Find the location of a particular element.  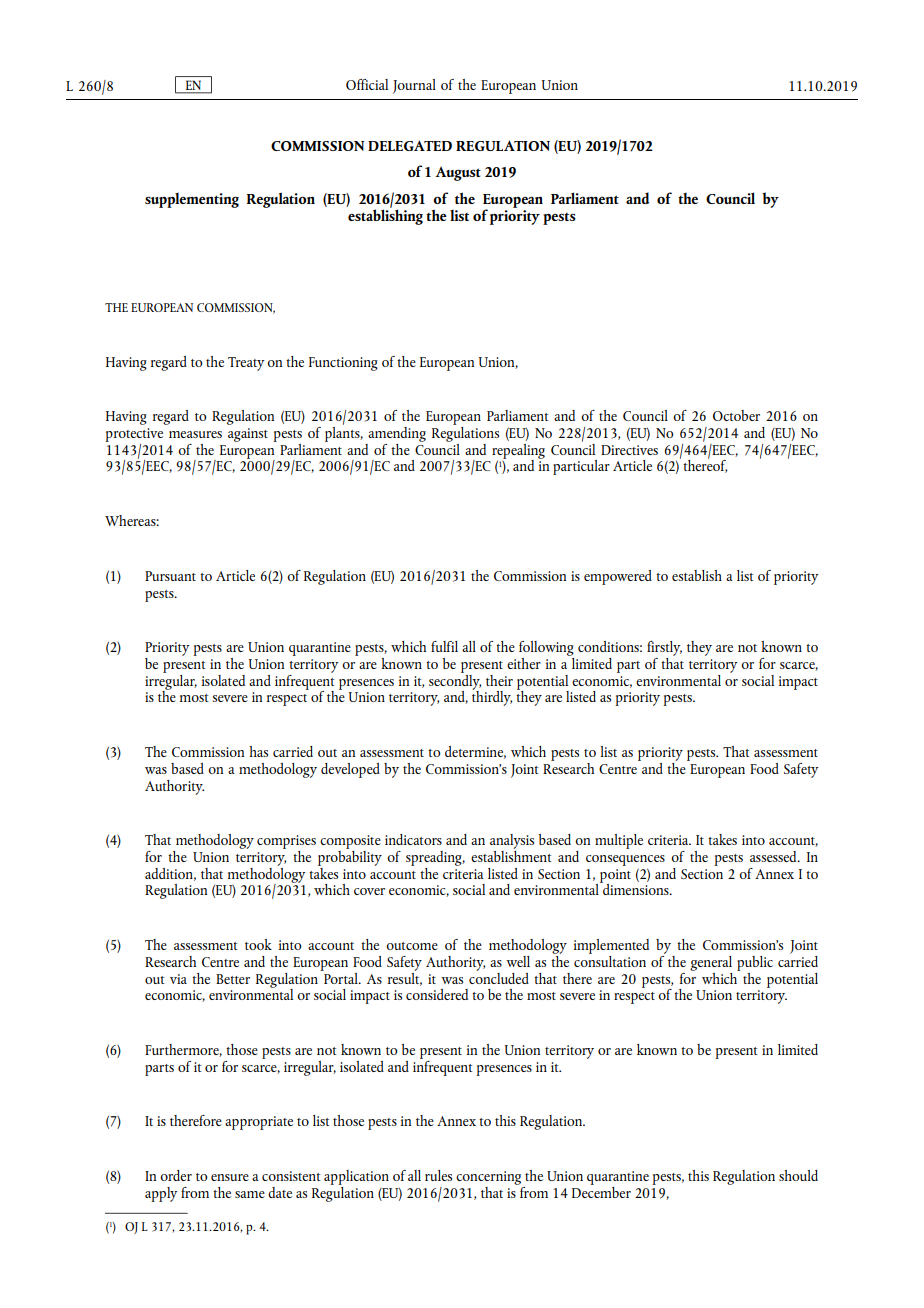

analysis is located at coordinates (512, 843).
